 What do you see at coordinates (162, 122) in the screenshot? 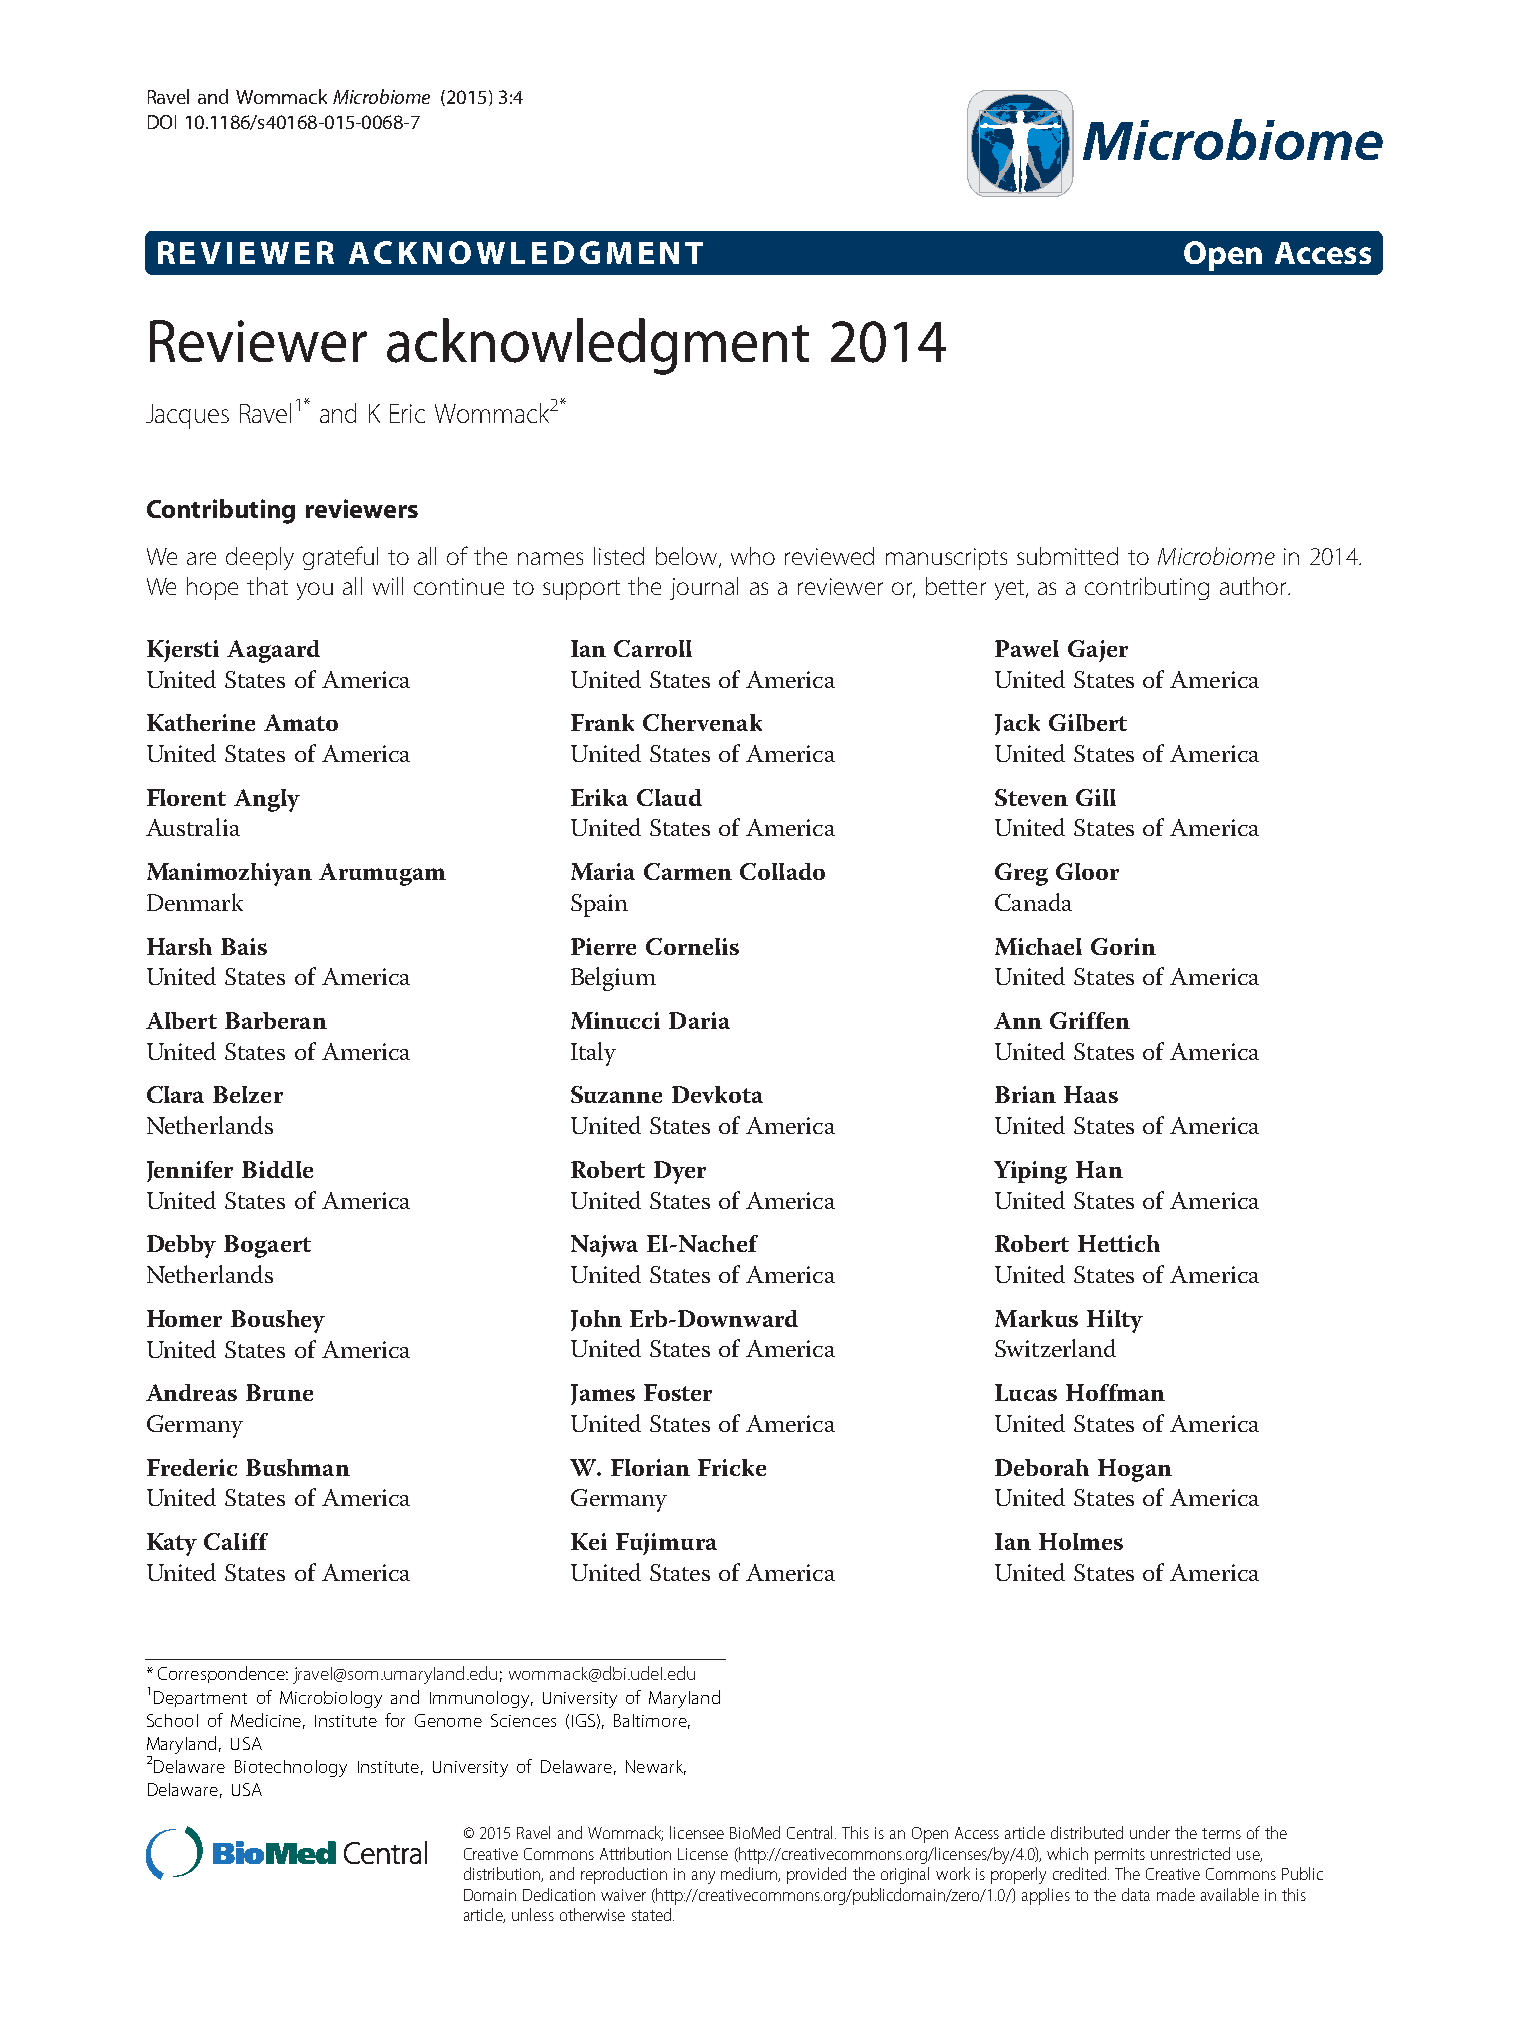
I see `DOI` at bounding box center [162, 122].
